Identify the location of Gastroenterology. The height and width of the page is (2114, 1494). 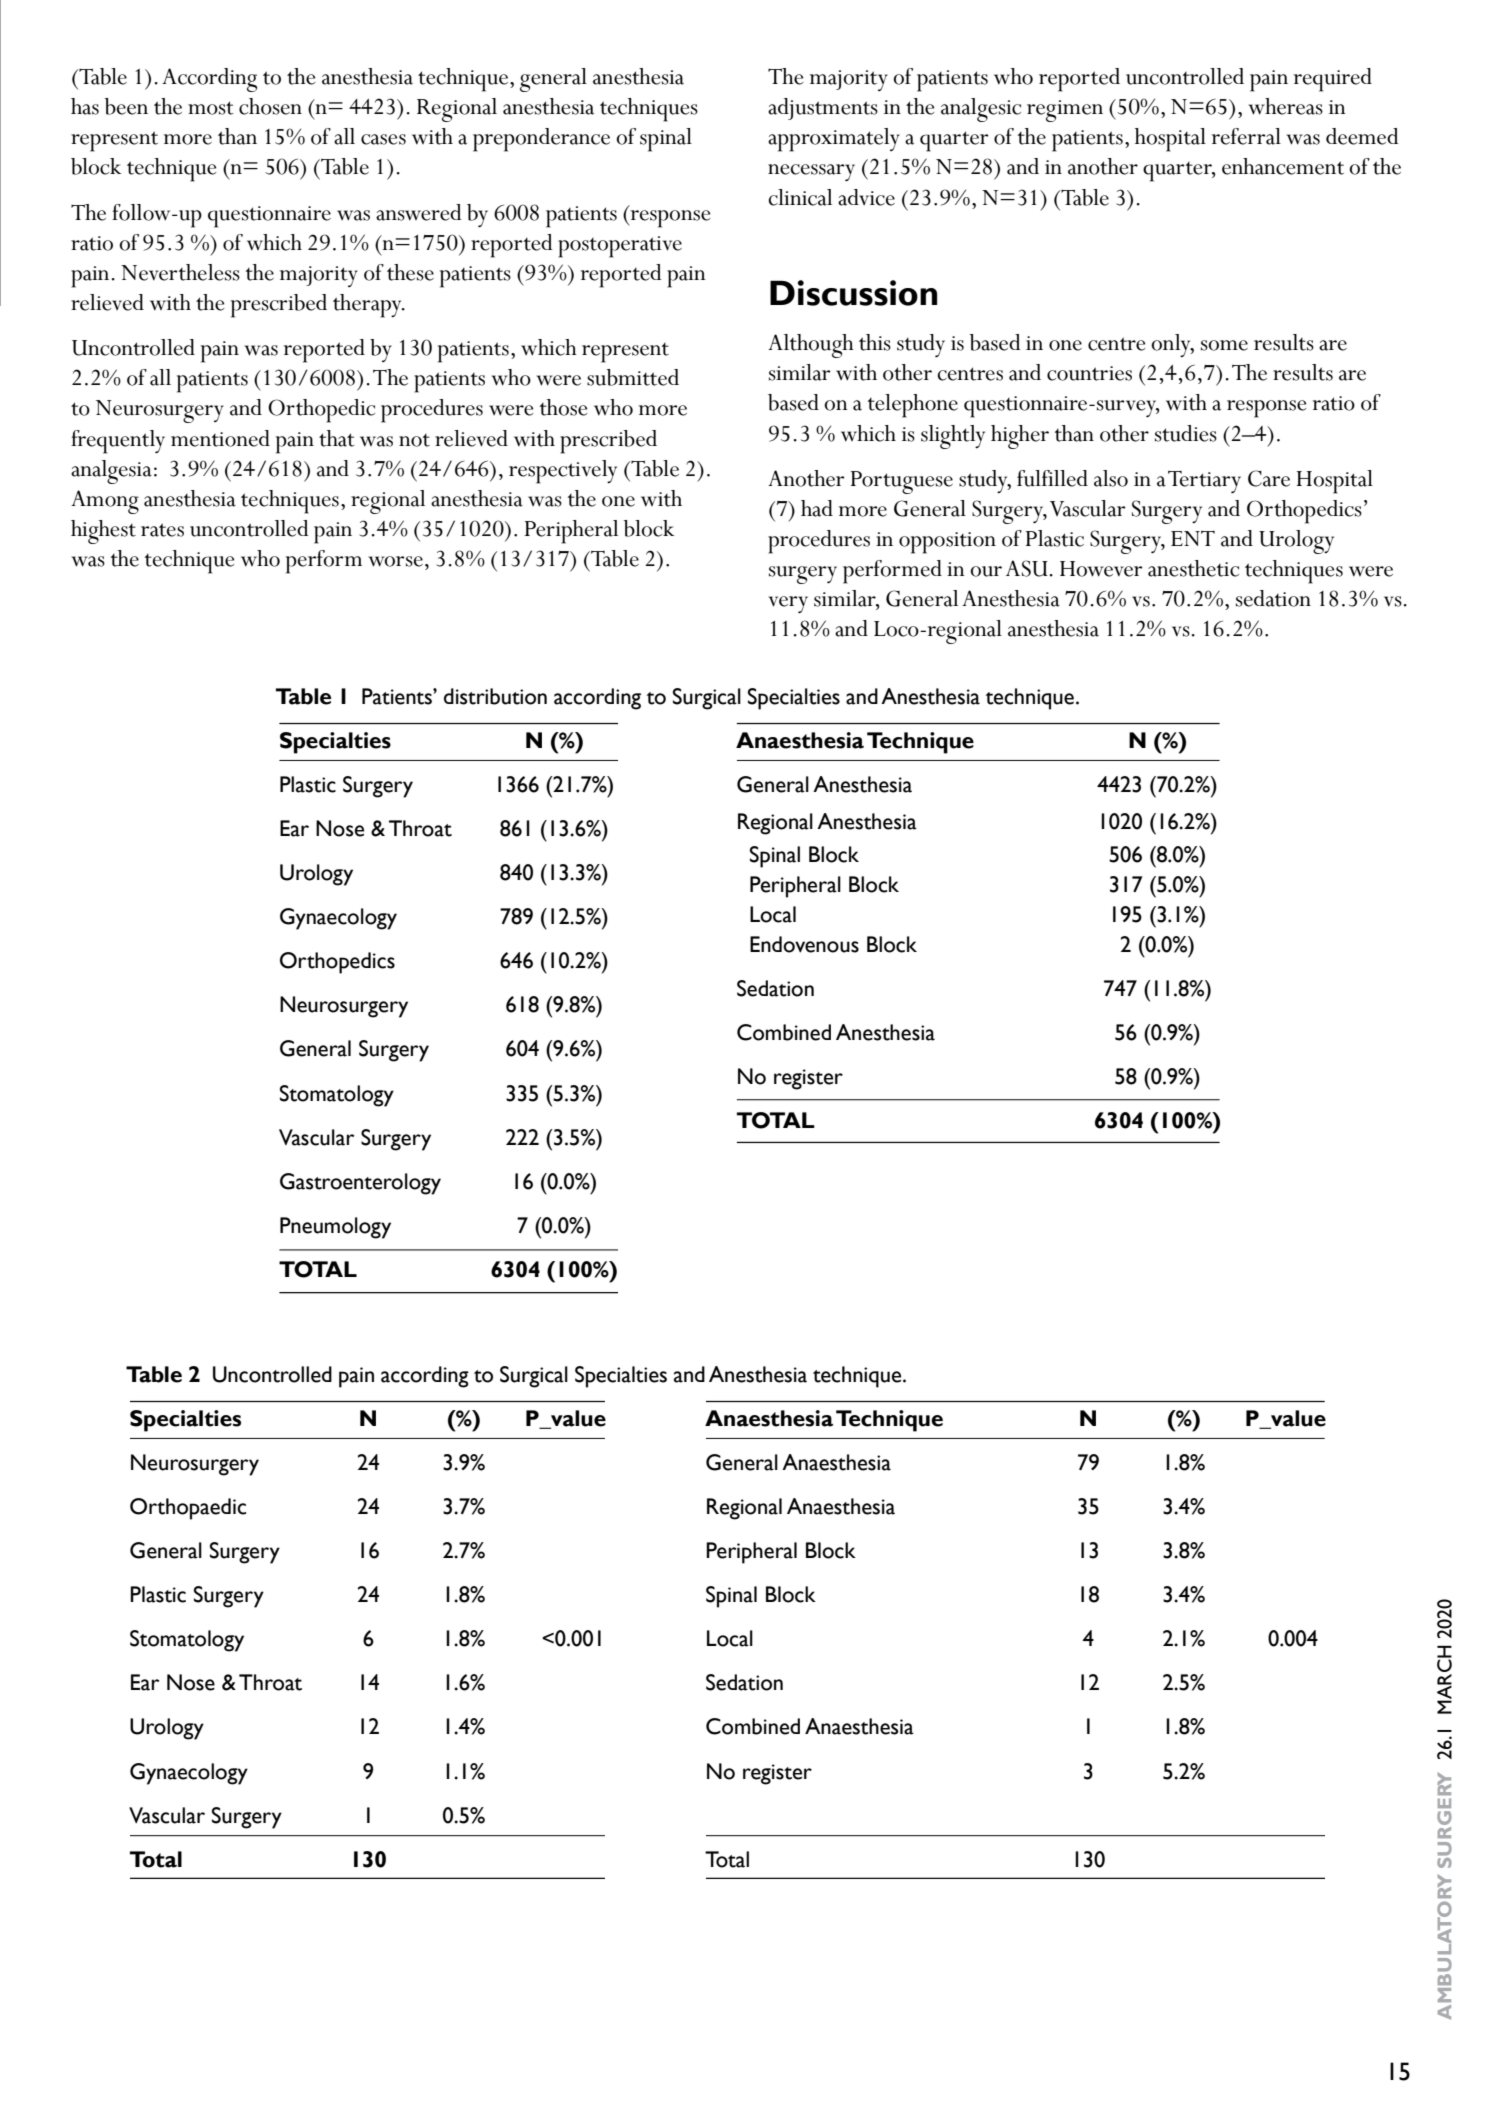
(360, 1184).
